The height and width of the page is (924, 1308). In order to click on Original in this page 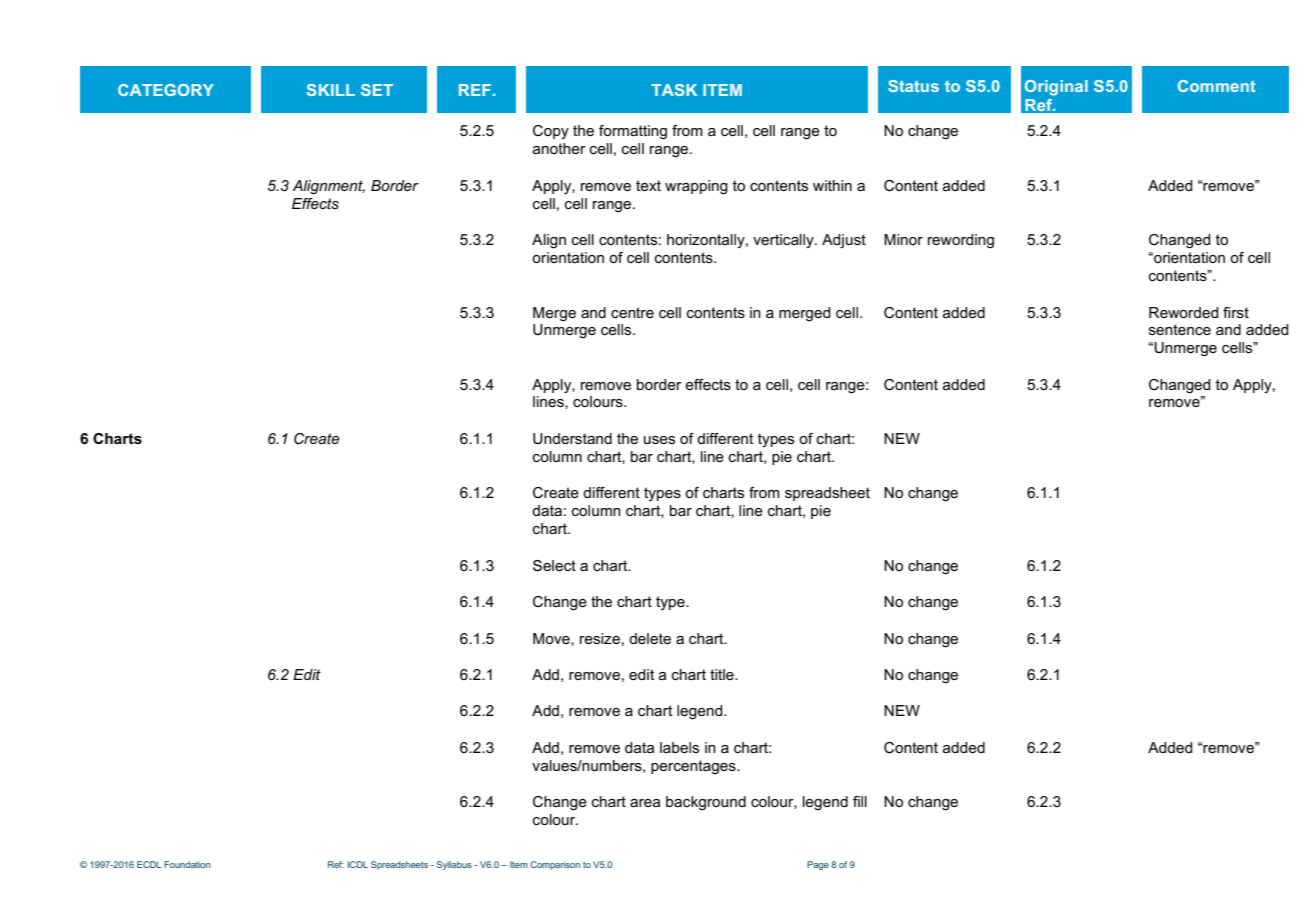, I will do `click(1056, 88)`.
